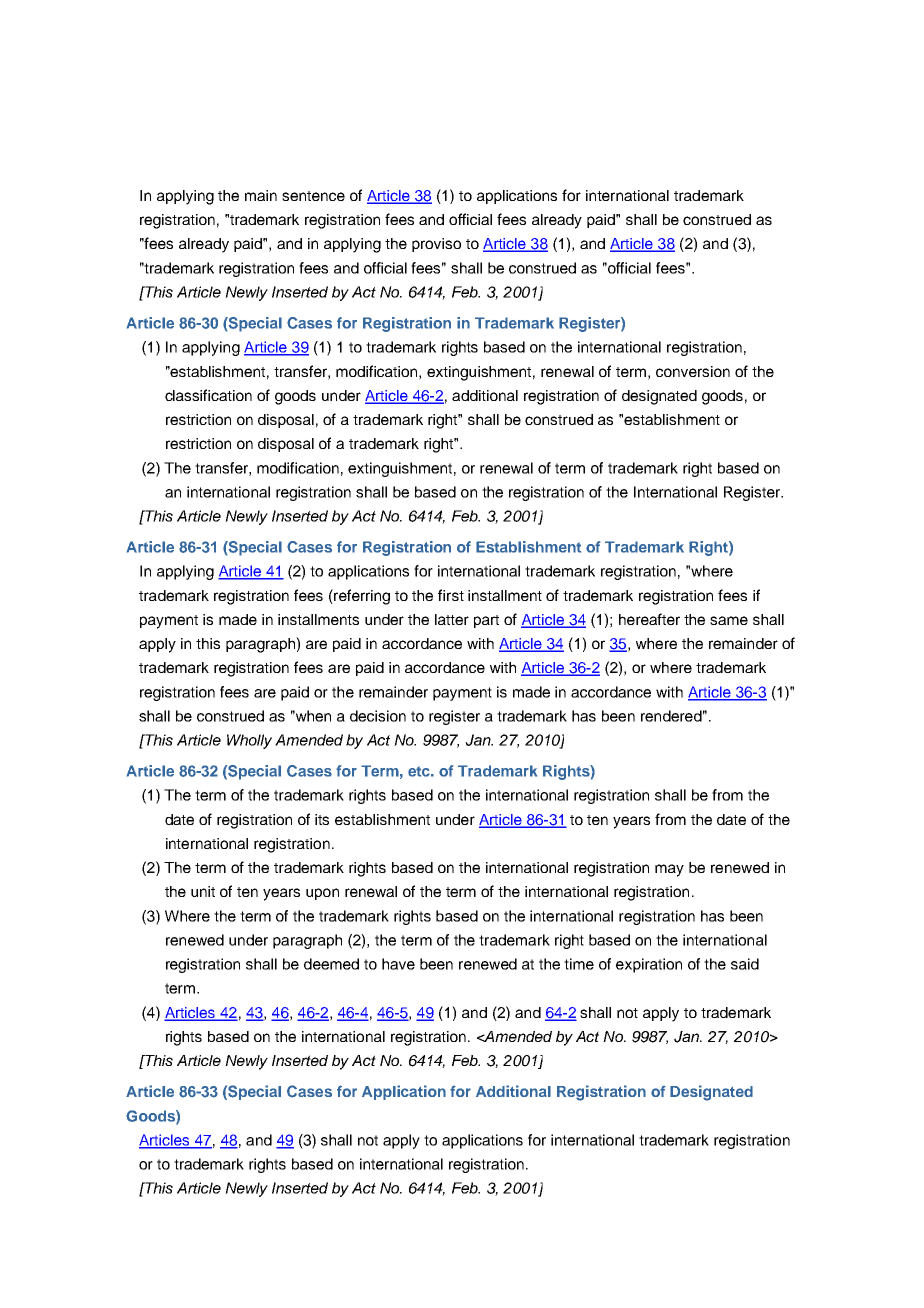 This page has height=1308, width=924. I want to click on referring, so click(361, 597).
